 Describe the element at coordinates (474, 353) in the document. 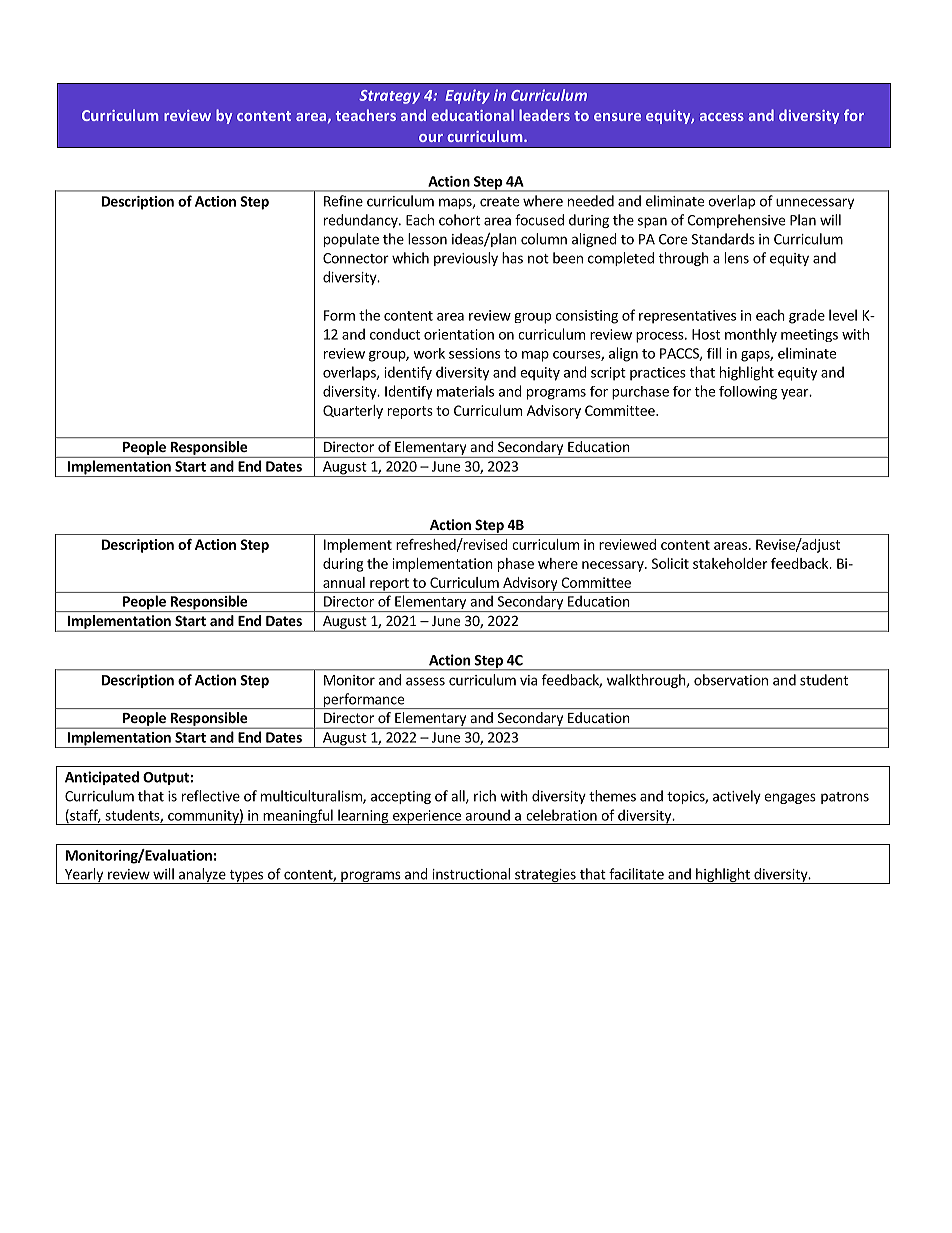

I see `sessions` at that location.
